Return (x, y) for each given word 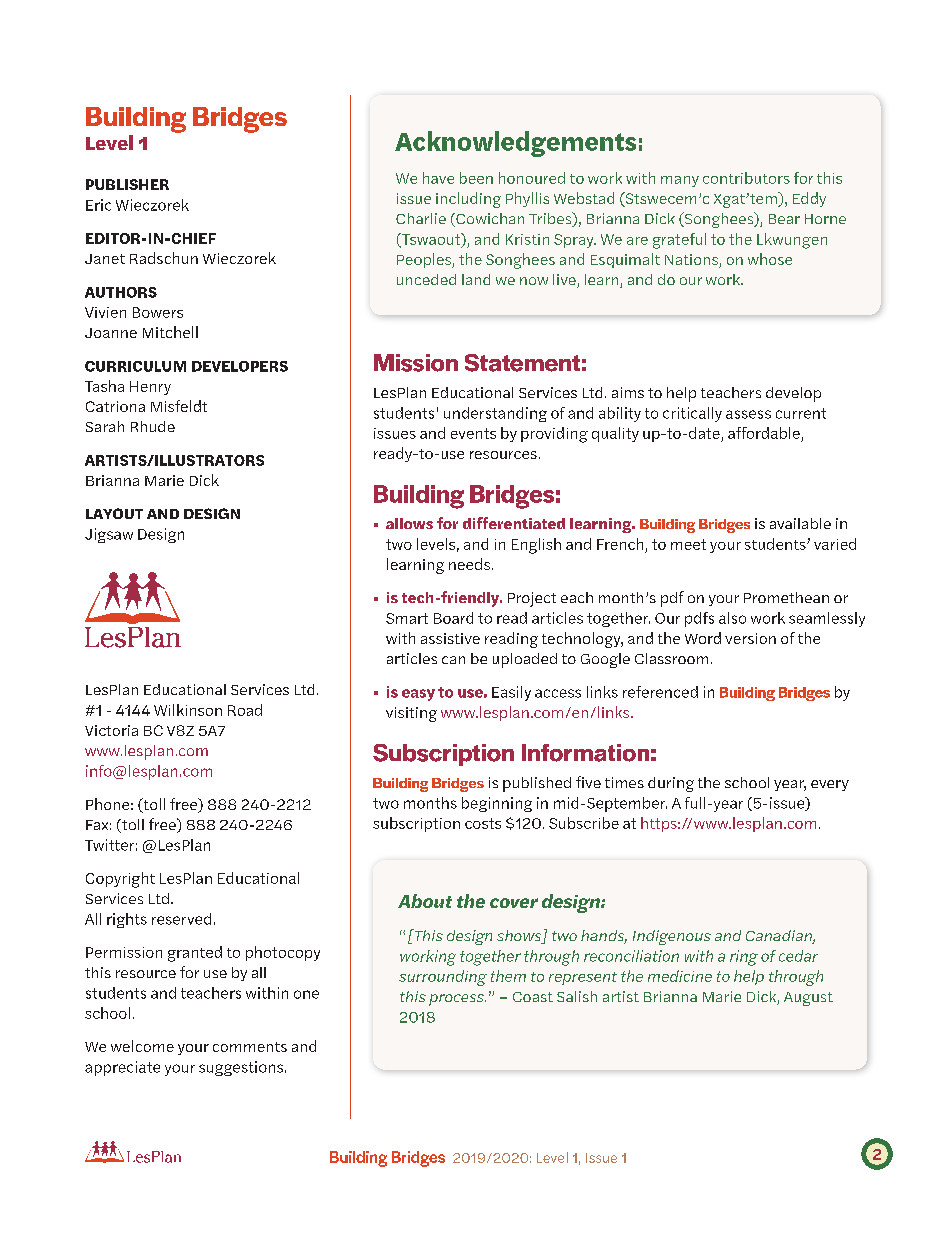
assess (748, 414)
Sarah (105, 426)
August (808, 999)
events (473, 433)
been (476, 178)
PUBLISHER (127, 184)
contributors (746, 178)
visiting (411, 714)
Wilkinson (188, 710)
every (830, 785)
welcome (142, 1046)
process (457, 1000)
